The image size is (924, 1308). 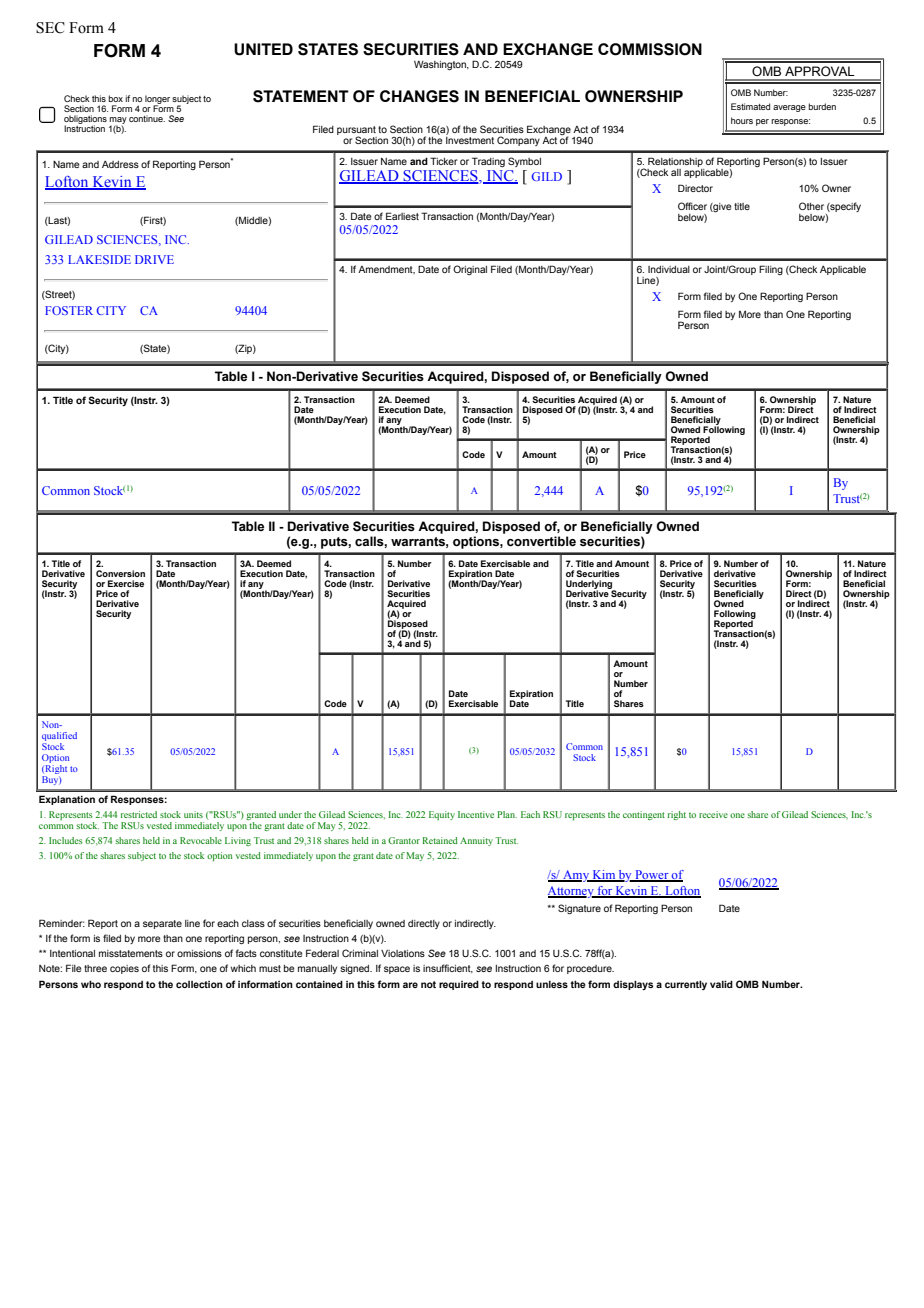 What do you see at coordinates (403, 953) in the screenshot?
I see `Violations` at bounding box center [403, 953].
